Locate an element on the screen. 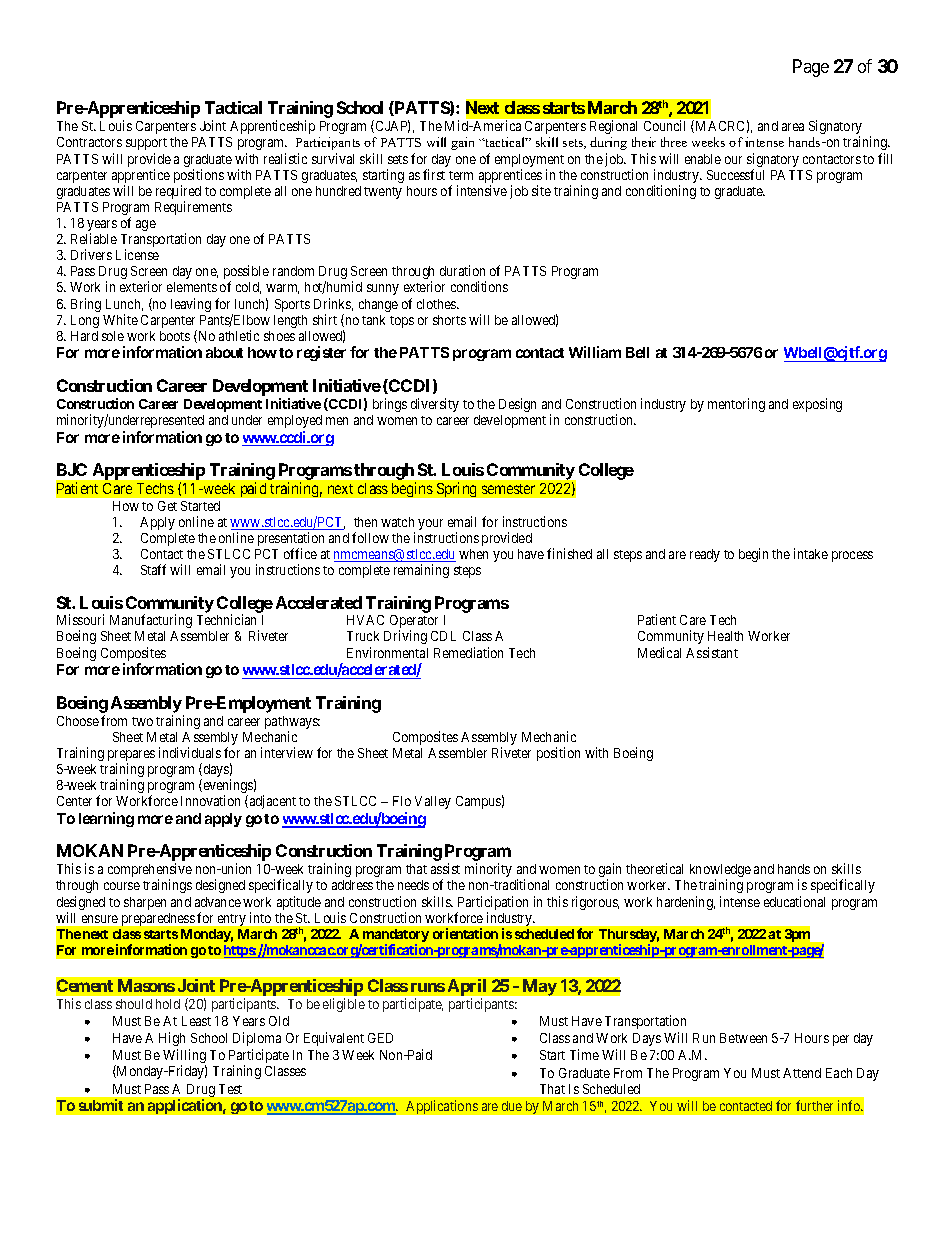  High is located at coordinates (172, 1039).
